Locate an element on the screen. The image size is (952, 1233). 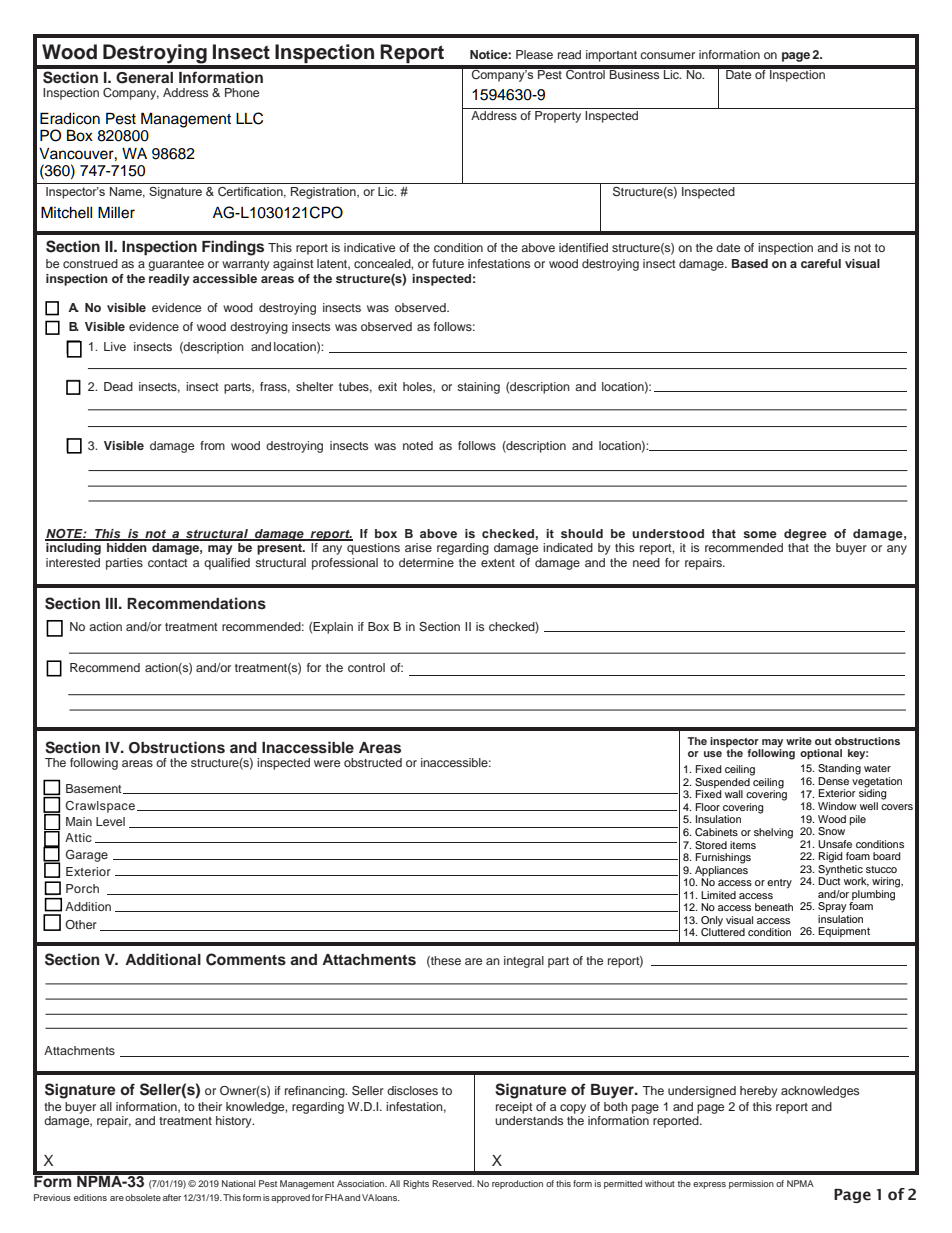
careful is located at coordinates (821, 263).
